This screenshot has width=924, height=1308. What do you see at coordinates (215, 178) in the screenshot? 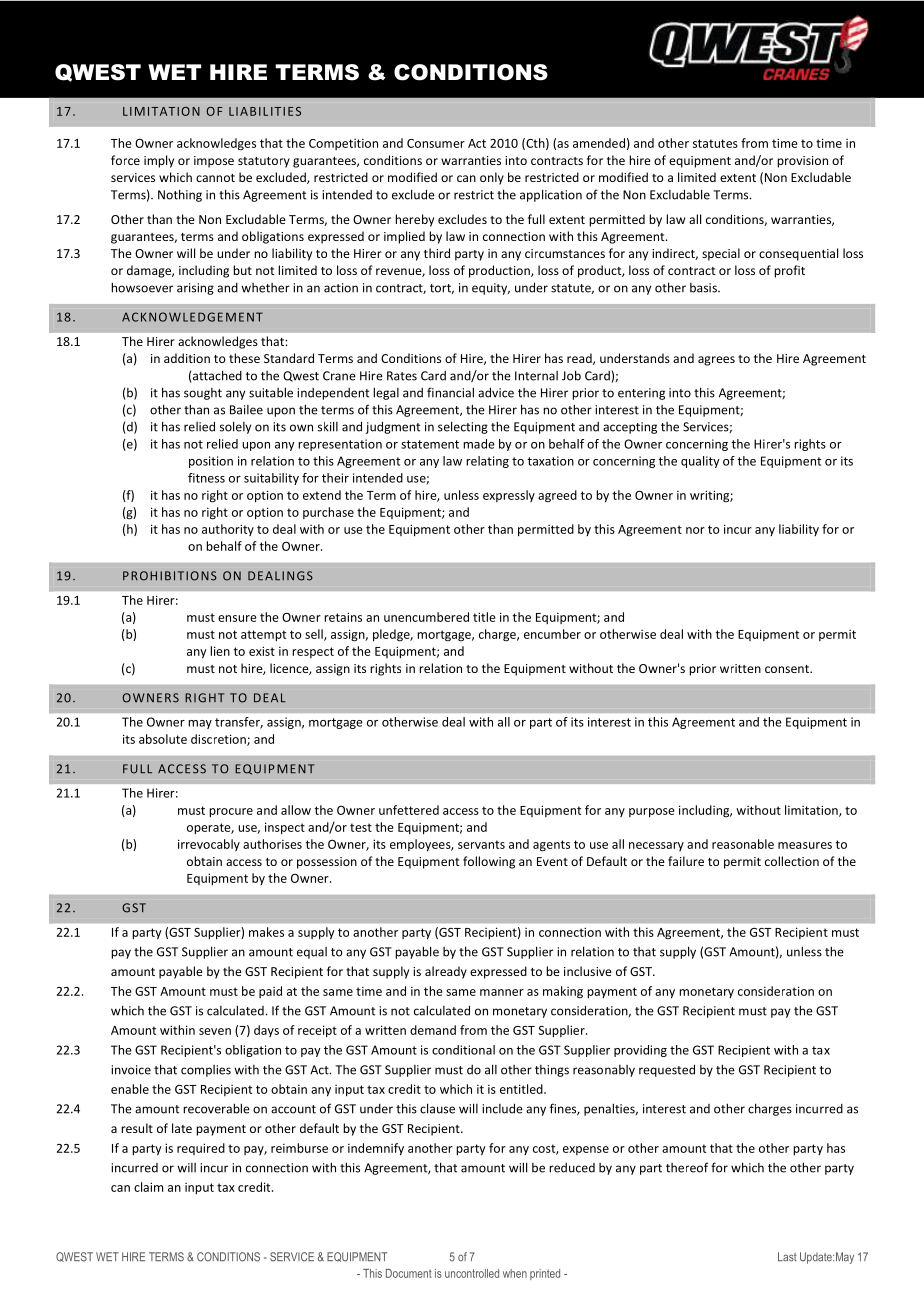
I see `cannot` at bounding box center [215, 178].
